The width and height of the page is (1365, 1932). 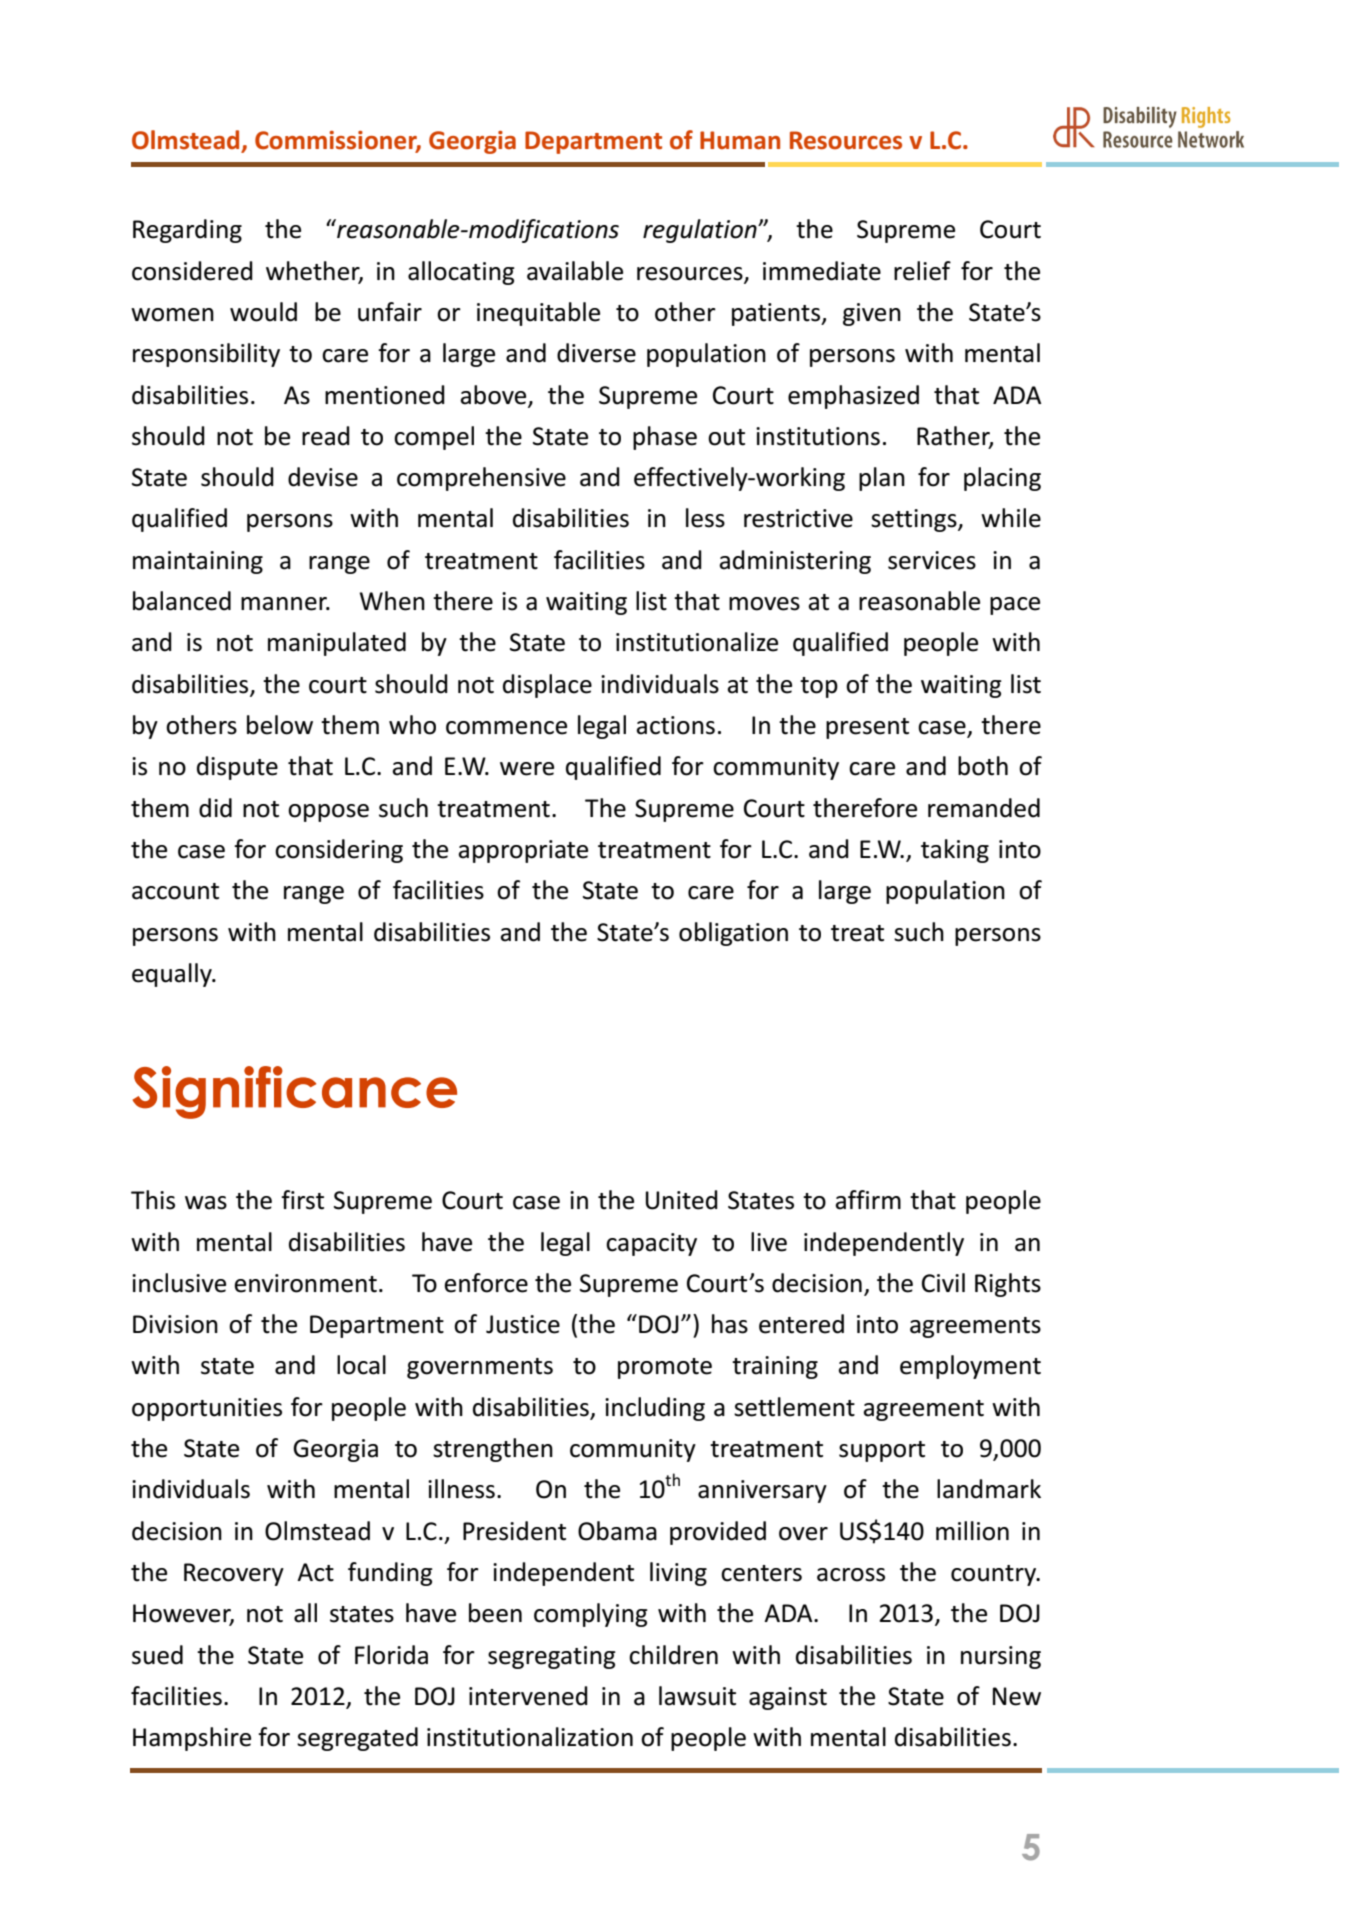 What do you see at coordinates (955, 851) in the page?
I see `taking` at bounding box center [955, 851].
